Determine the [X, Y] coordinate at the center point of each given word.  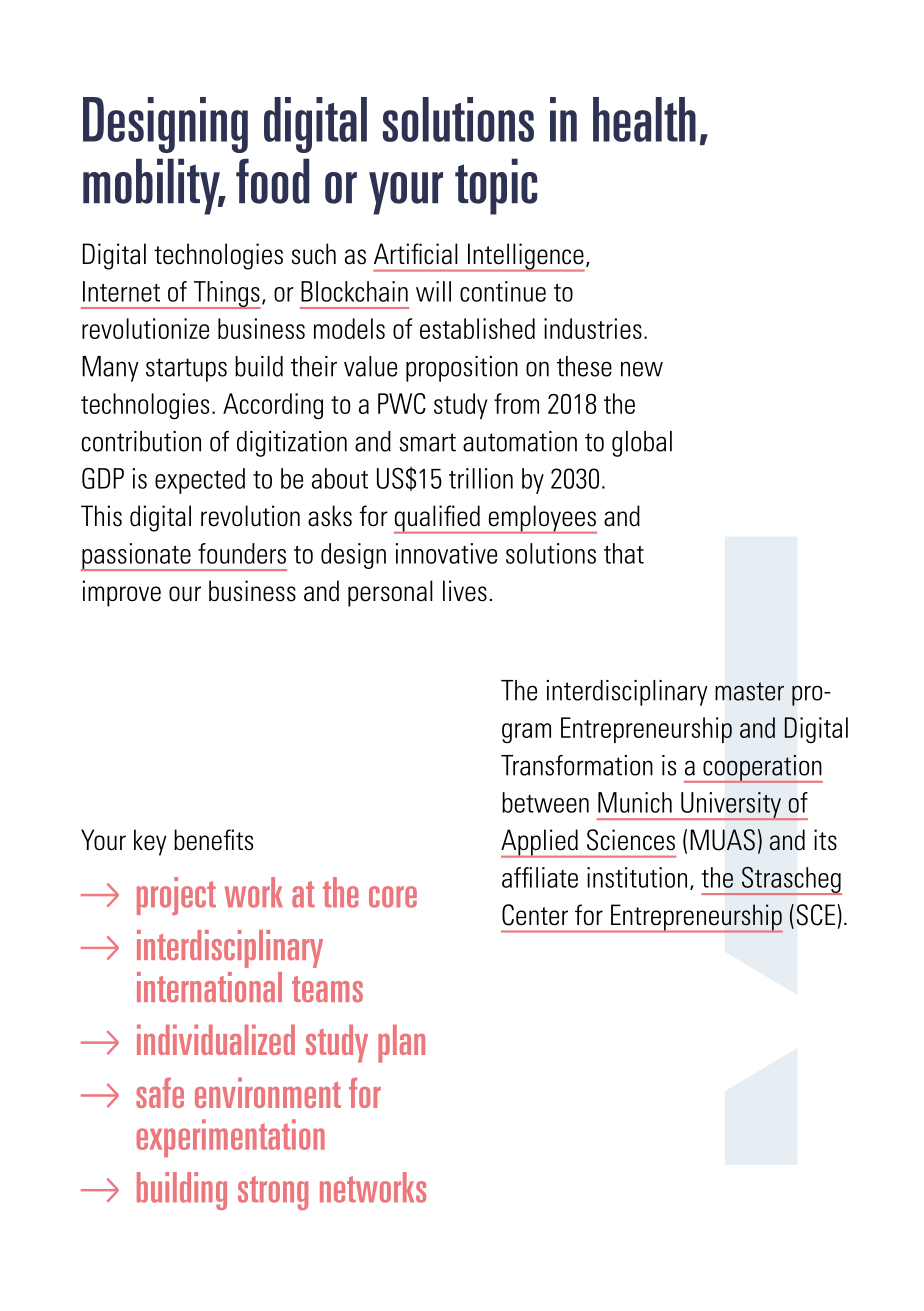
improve [122, 593]
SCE [815, 915]
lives [465, 591]
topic [496, 186]
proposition [462, 369]
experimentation [231, 1138]
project [176, 896]
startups [186, 370]
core [393, 897]
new [642, 369]
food [273, 181]
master [749, 691]
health [644, 119]
